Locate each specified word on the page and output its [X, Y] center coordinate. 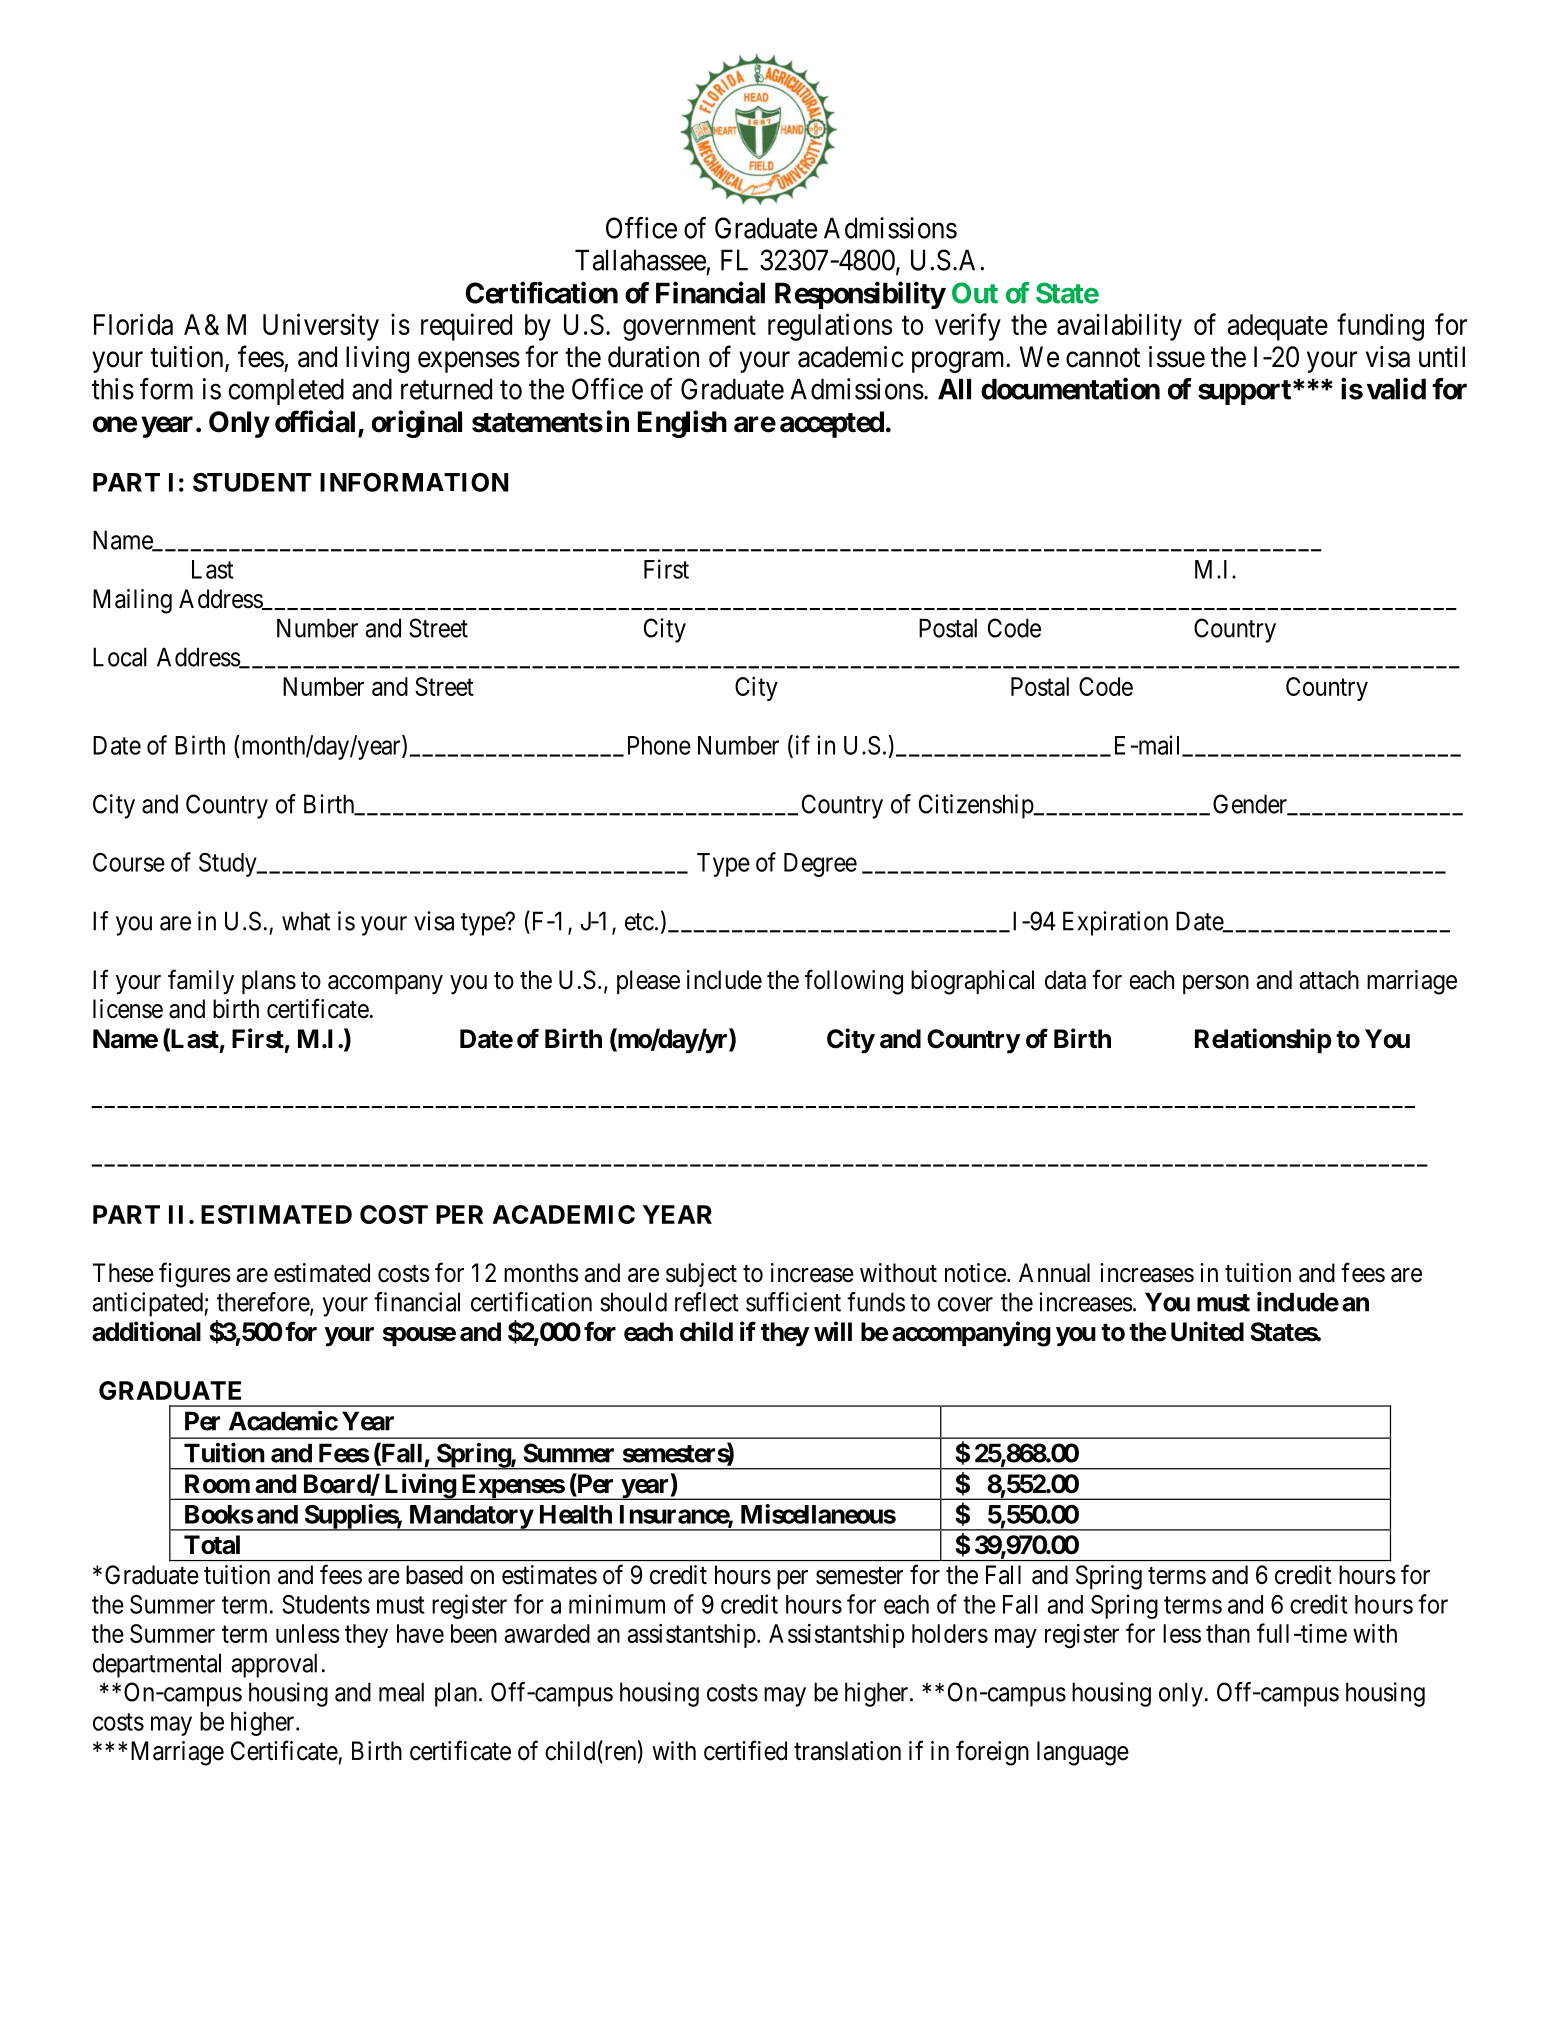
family [201, 982]
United [1207, 1331]
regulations [830, 327]
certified [745, 1750]
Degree [820, 865]
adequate [1278, 327]
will [833, 1331]
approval [274, 1665]
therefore [264, 1303]
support [1244, 392]
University [321, 327]
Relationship [1263, 1040]
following [854, 982]
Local [120, 657]
